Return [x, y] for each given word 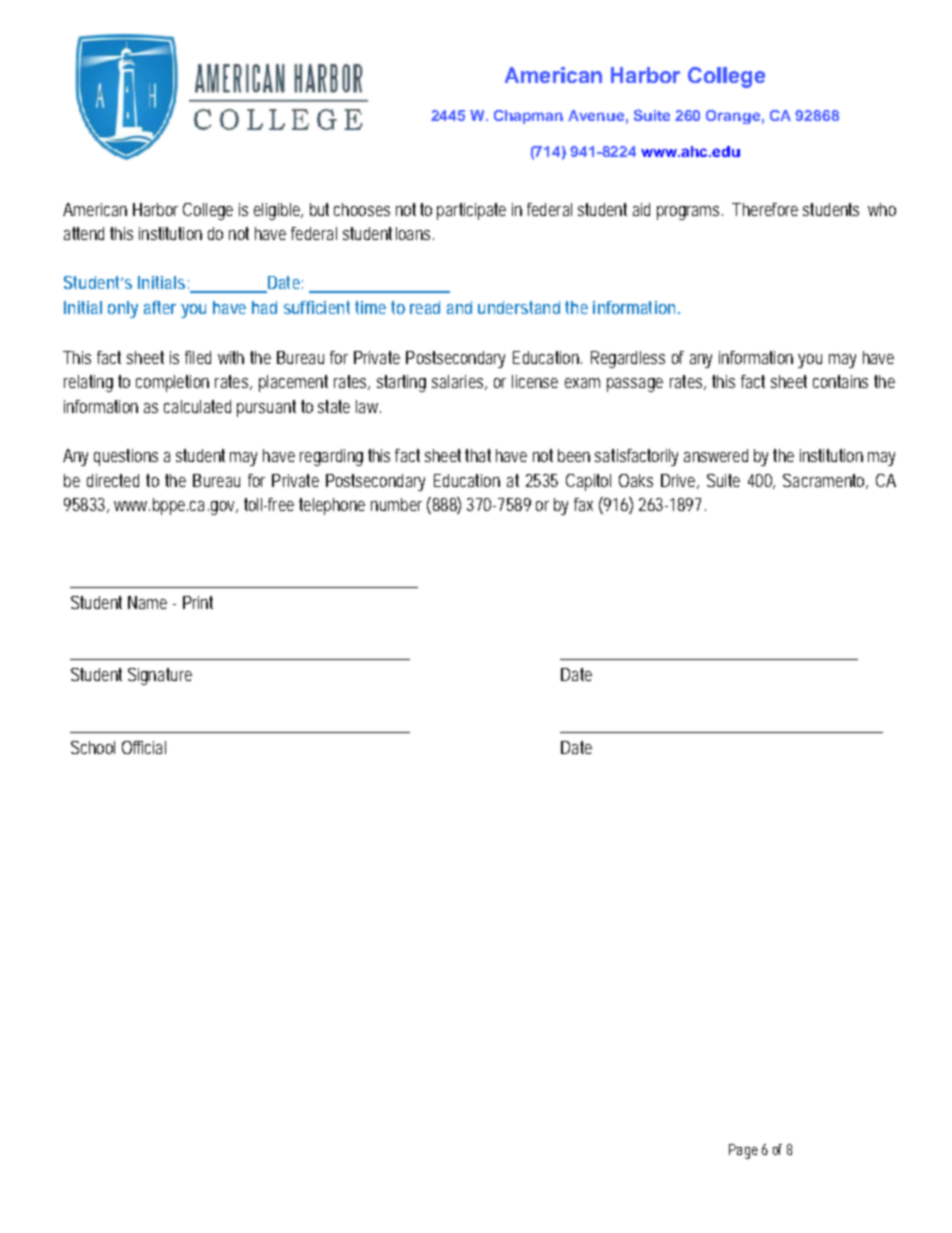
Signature [160, 676]
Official [144, 747]
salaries [459, 382]
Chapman [528, 117]
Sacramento [825, 481]
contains [840, 381]
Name [147, 602]
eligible [278, 211]
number [396, 504]
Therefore [765, 209]
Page [743, 1151]
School [93, 747]
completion [172, 383]
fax [583, 504]
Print [198, 602]
